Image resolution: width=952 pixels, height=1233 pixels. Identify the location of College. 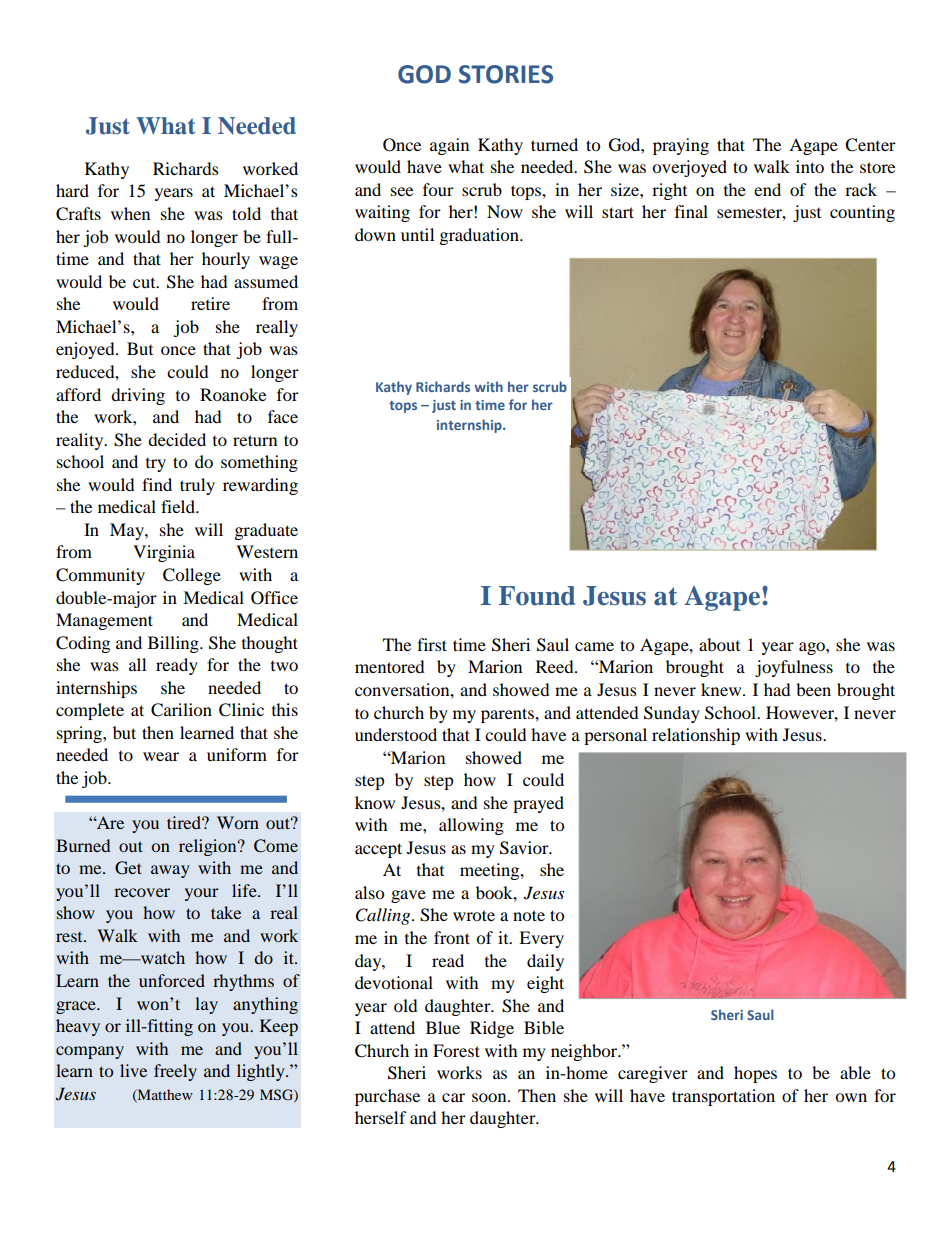
(192, 576).
